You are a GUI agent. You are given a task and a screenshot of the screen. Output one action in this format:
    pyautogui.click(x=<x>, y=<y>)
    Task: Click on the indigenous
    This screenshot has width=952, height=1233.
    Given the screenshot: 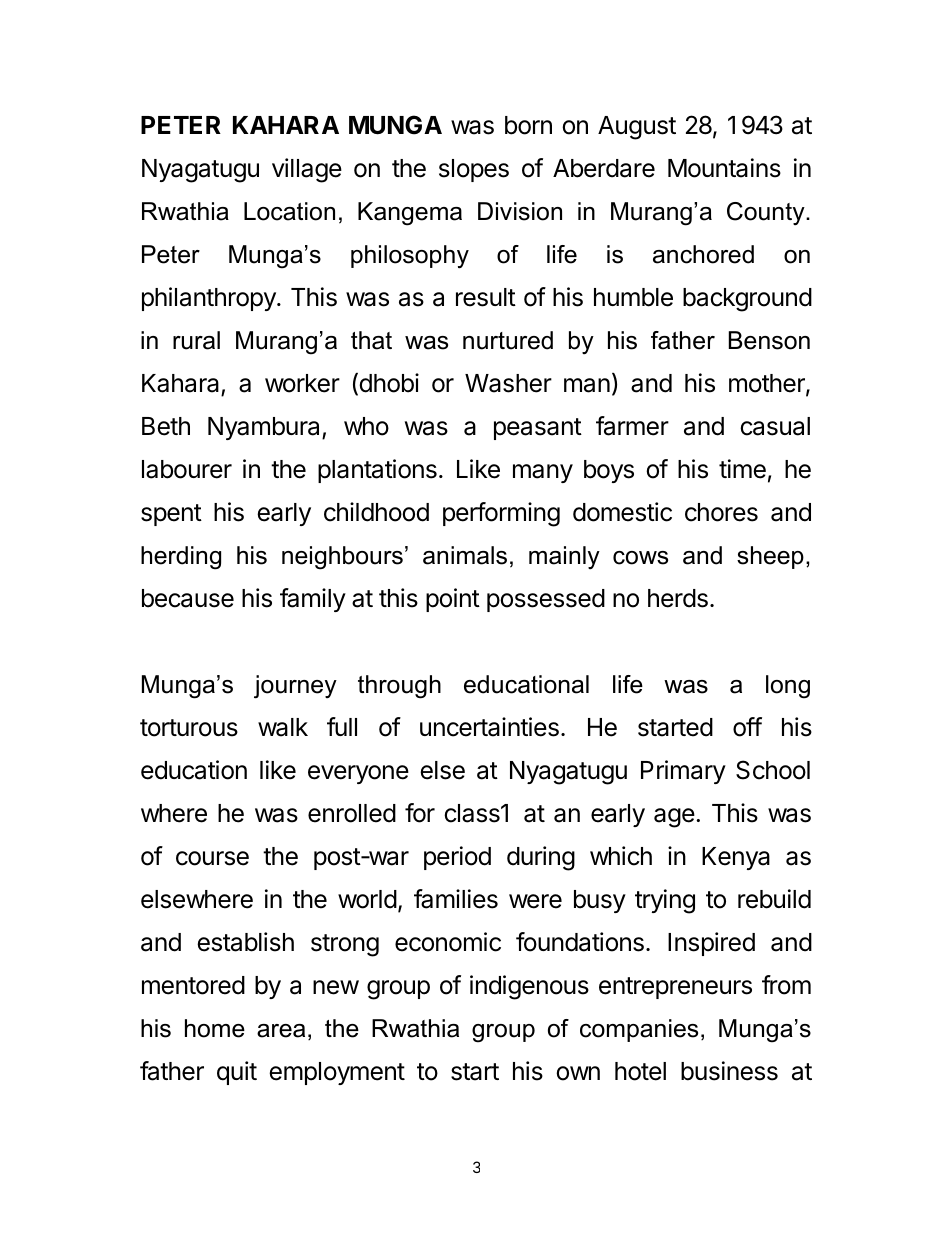 What is the action you would take?
    pyautogui.click(x=529, y=987)
